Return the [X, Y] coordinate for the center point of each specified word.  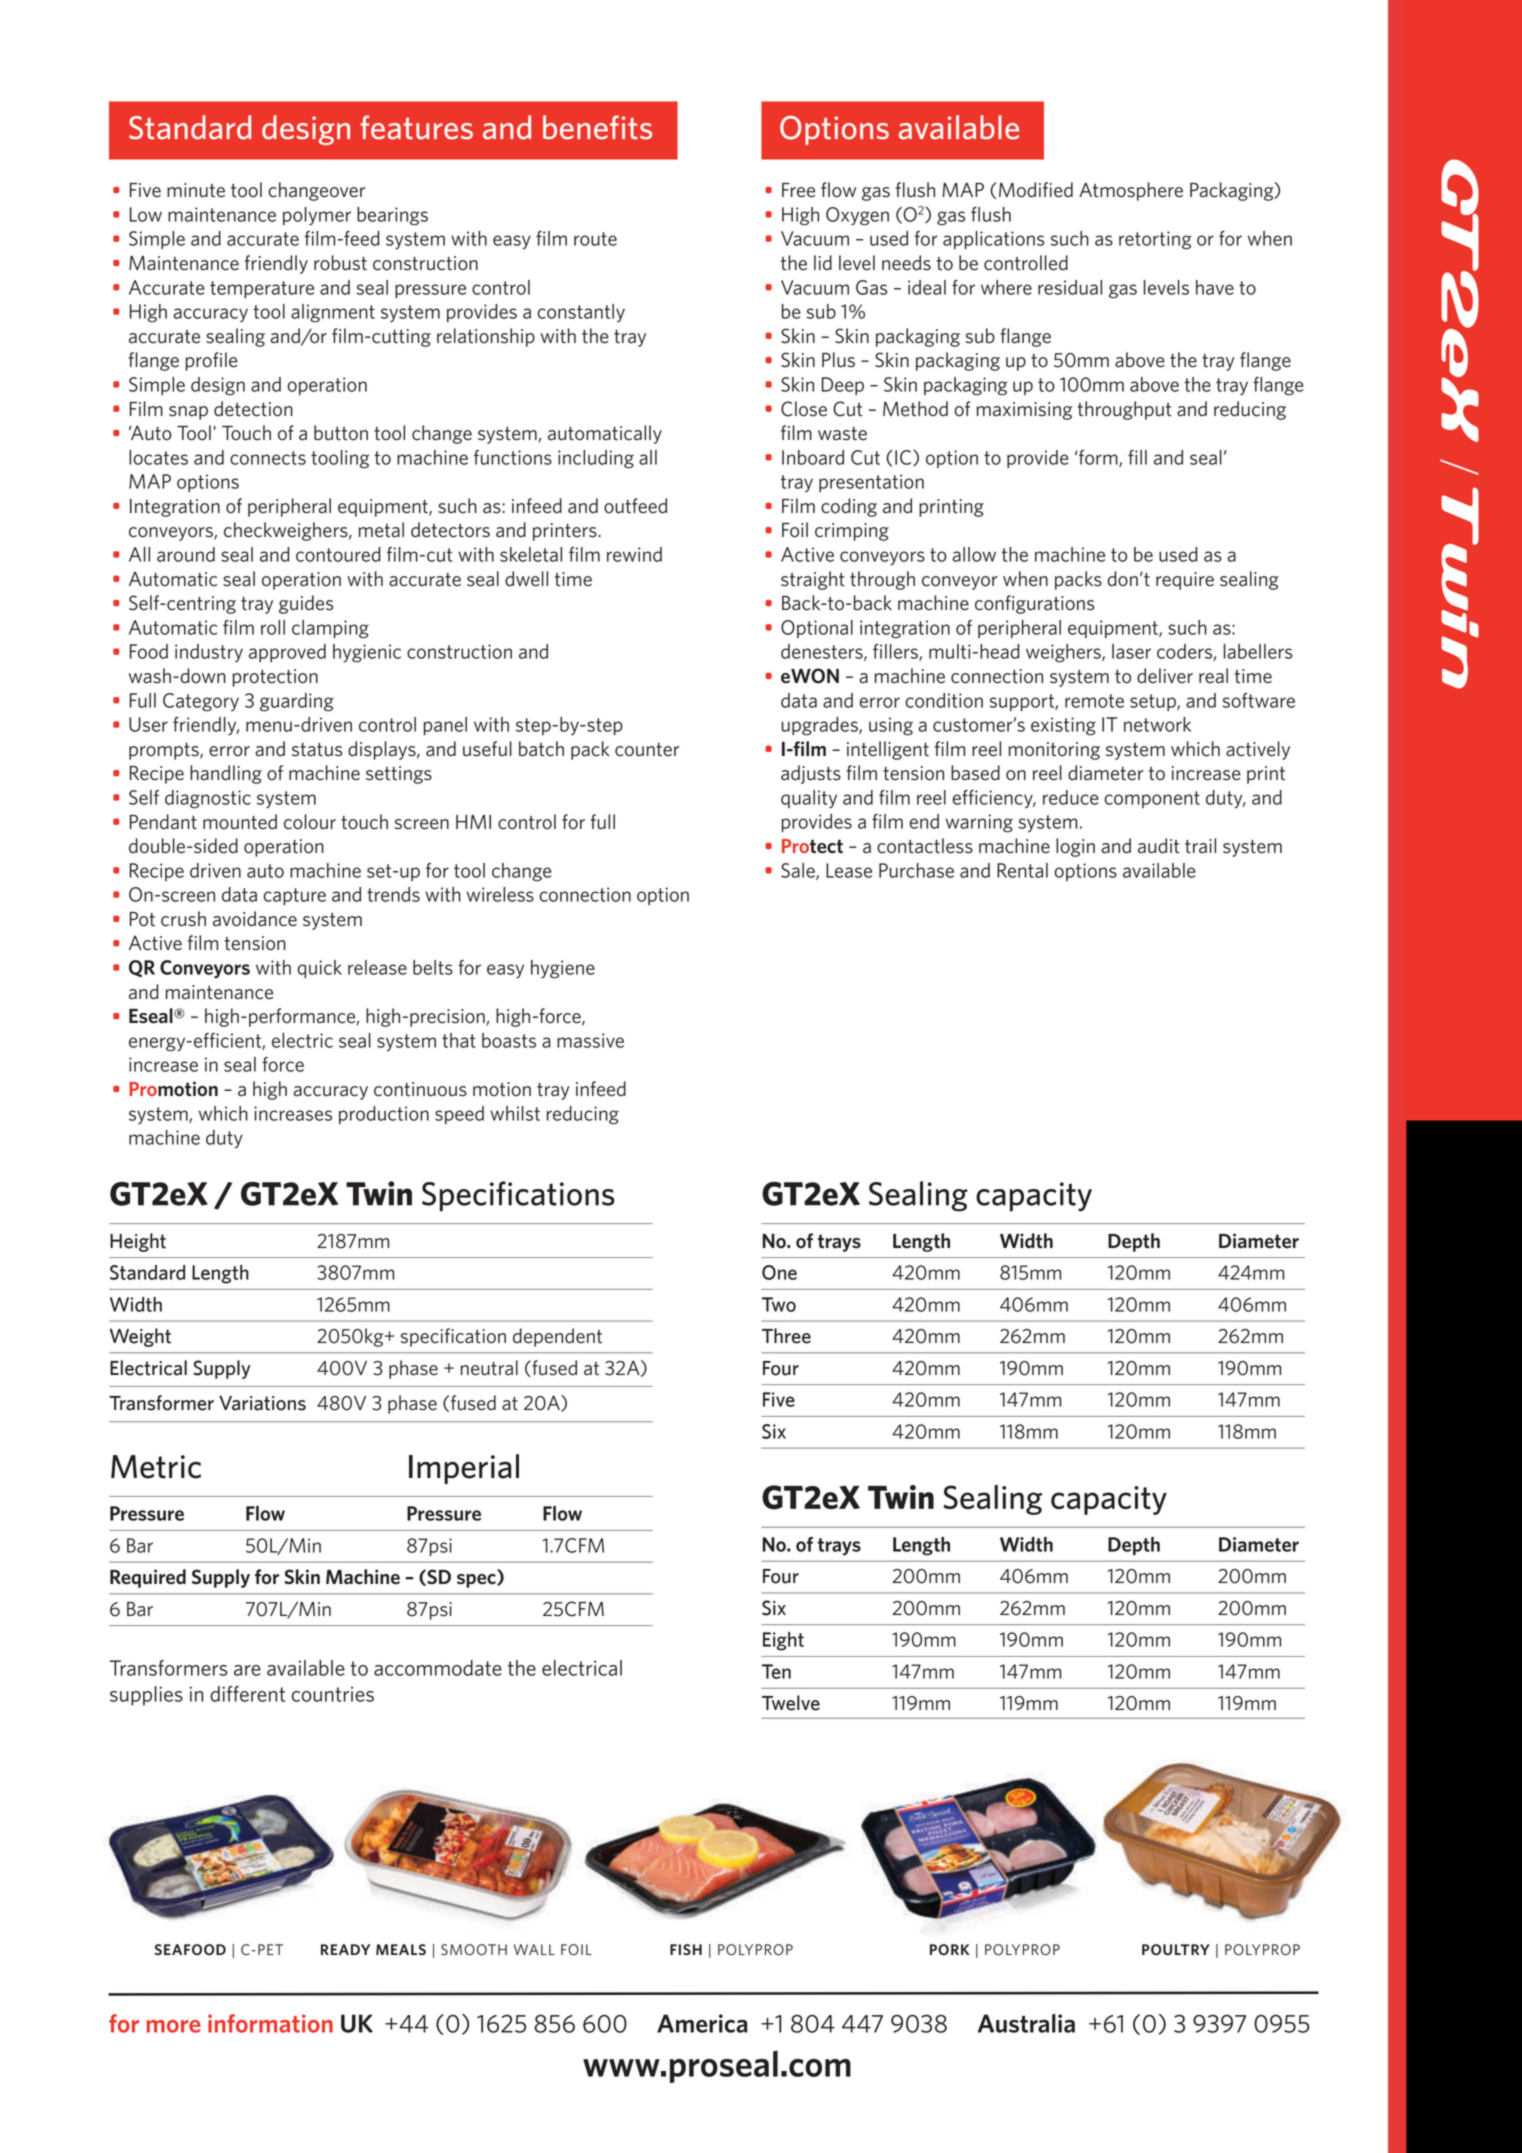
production [384, 1115]
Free [798, 190]
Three [786, 1336]
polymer [317, 216]
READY [345, 1949]
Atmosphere [1131, 191]
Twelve [791, 1703]
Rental [1022, 870]
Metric [156, 1467]
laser [1131, 651]
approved [287, 653]
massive [590, 1040]
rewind [634, 554]
